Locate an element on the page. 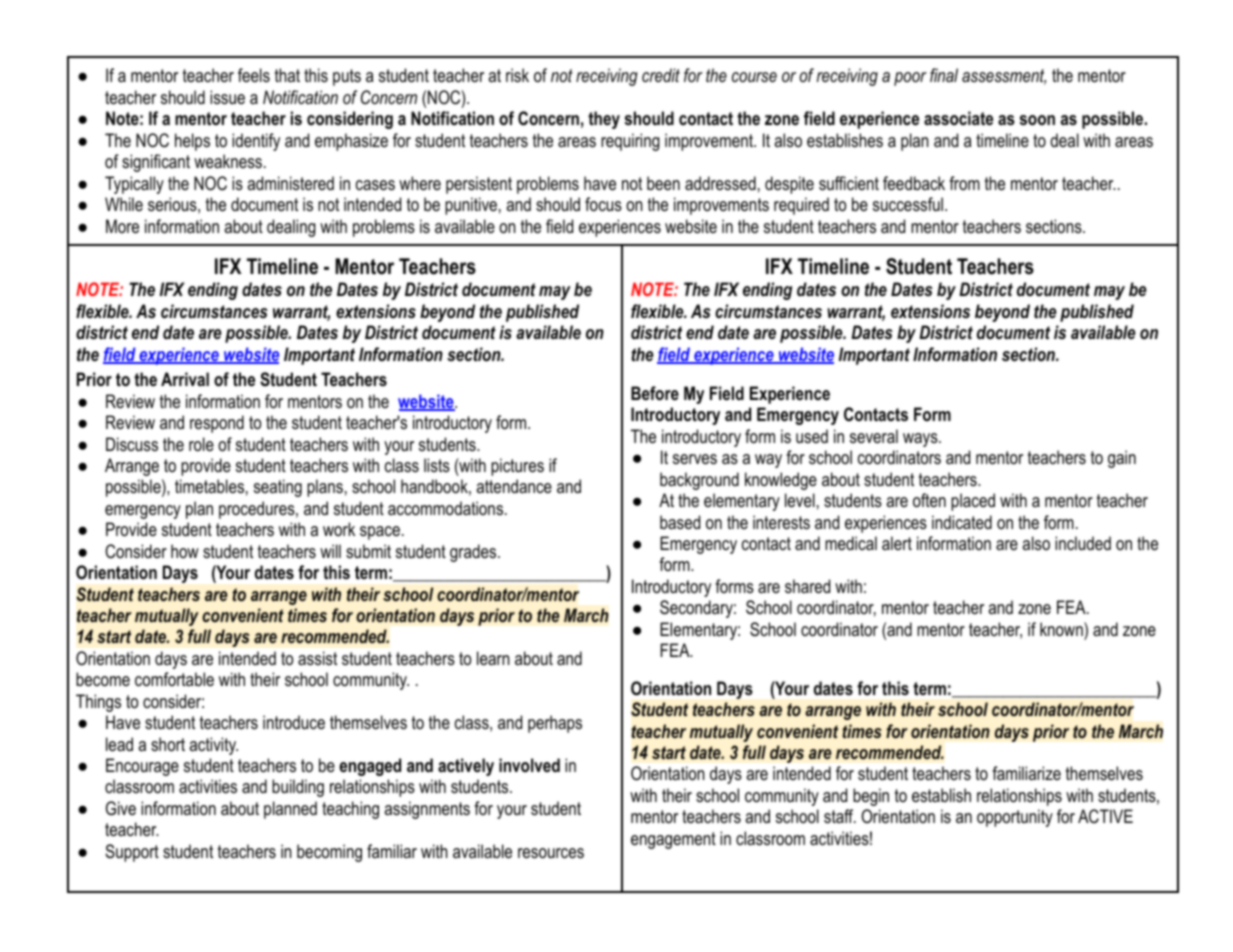 This document has width=1233, height=952. assessment is located at coordinates (1004, 77).
